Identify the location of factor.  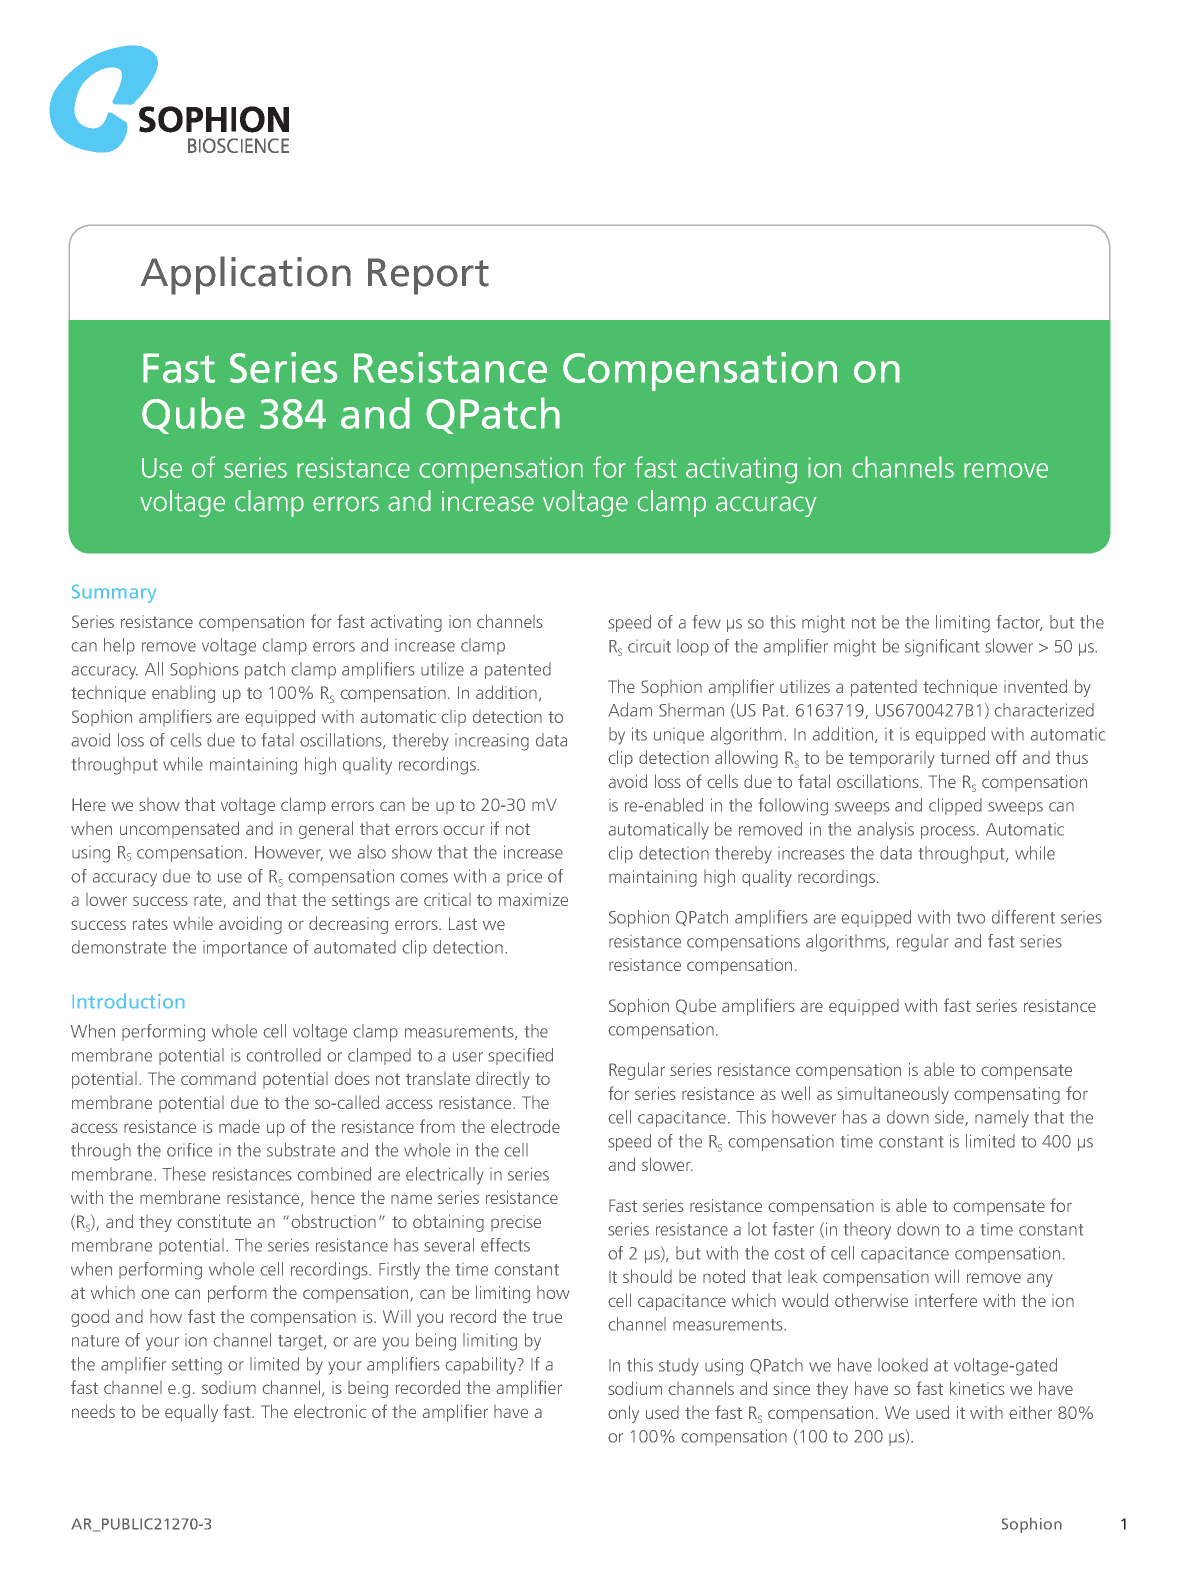
(1019, 623).
